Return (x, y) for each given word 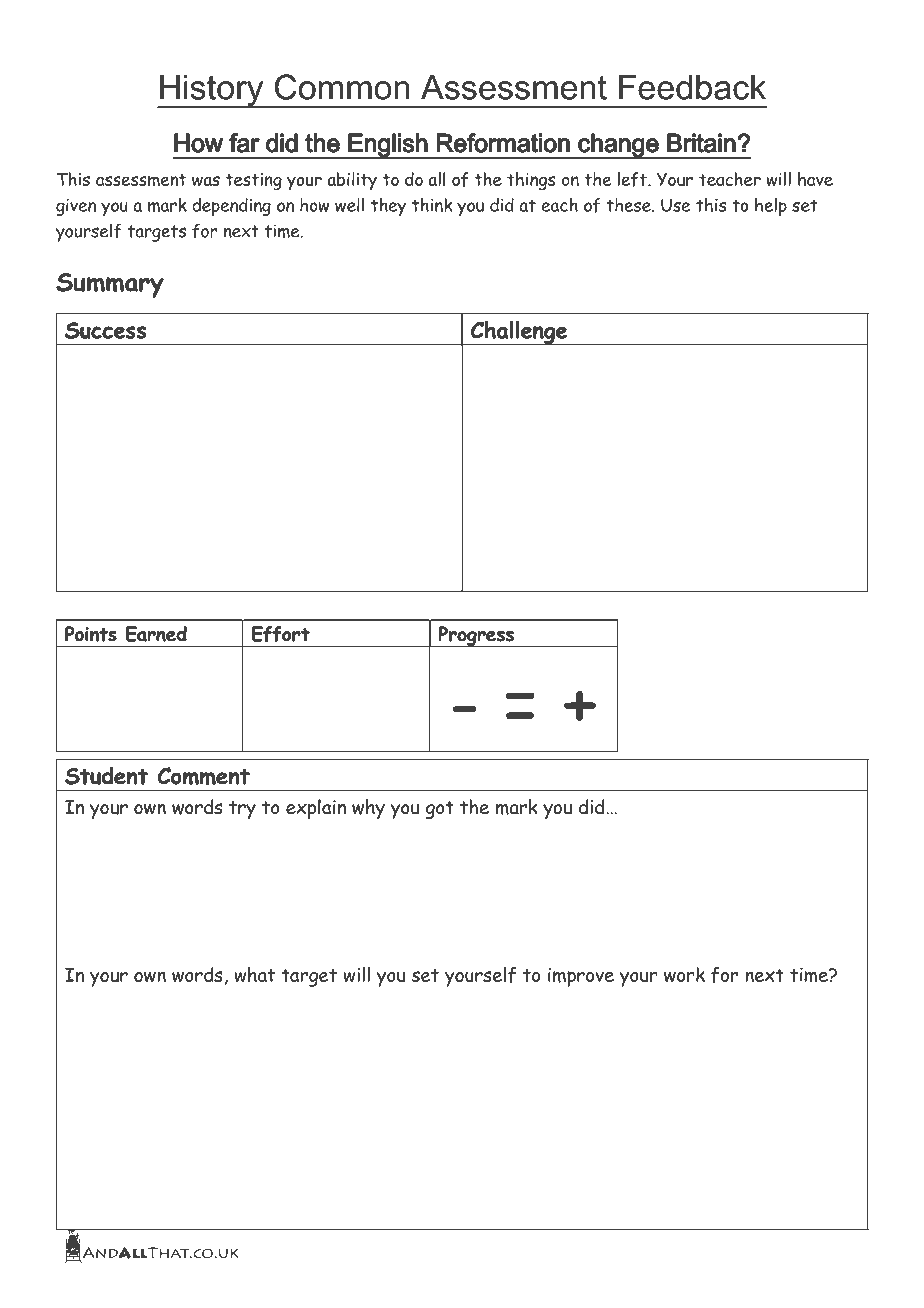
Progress (476, 636)
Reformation (503, 143)
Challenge (518, 333)
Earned (156, 634)
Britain (701, 143)
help (771, 207)
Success (105, 330)
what (254, 974)
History (212, 91)
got (440, 810)
